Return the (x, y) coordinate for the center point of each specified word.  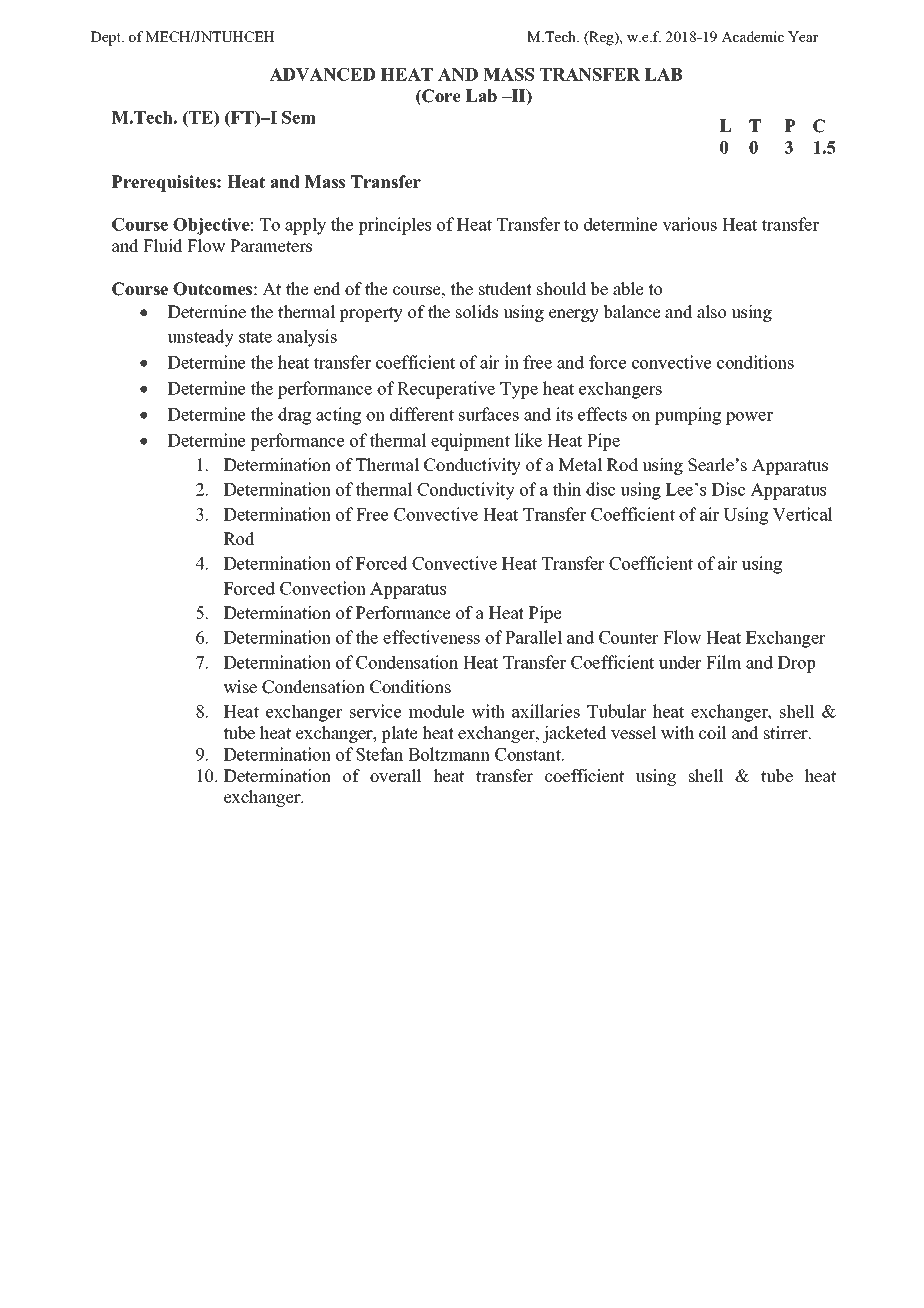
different (422, 414)
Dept (107, 38)
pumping (688, 416)
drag (294, 416)
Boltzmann (449, 754)
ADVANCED (322, 74)
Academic (752, 36)
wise (240, 687)
